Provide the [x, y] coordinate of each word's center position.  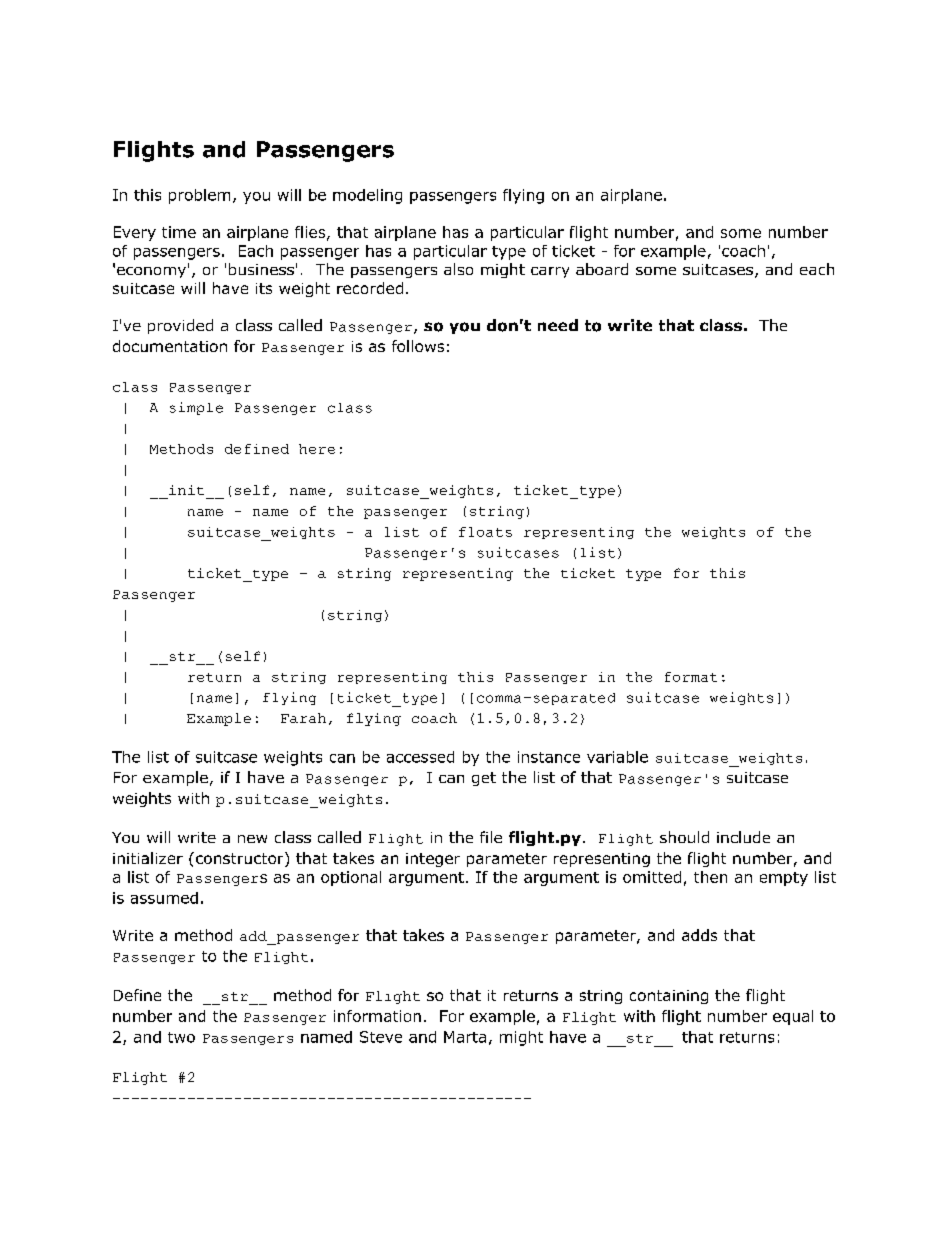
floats [485, 532]
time [179, 232]
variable [617, 757]
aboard [602, 269]
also [458, 269]
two [181, 1037]
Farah [303, 718]
